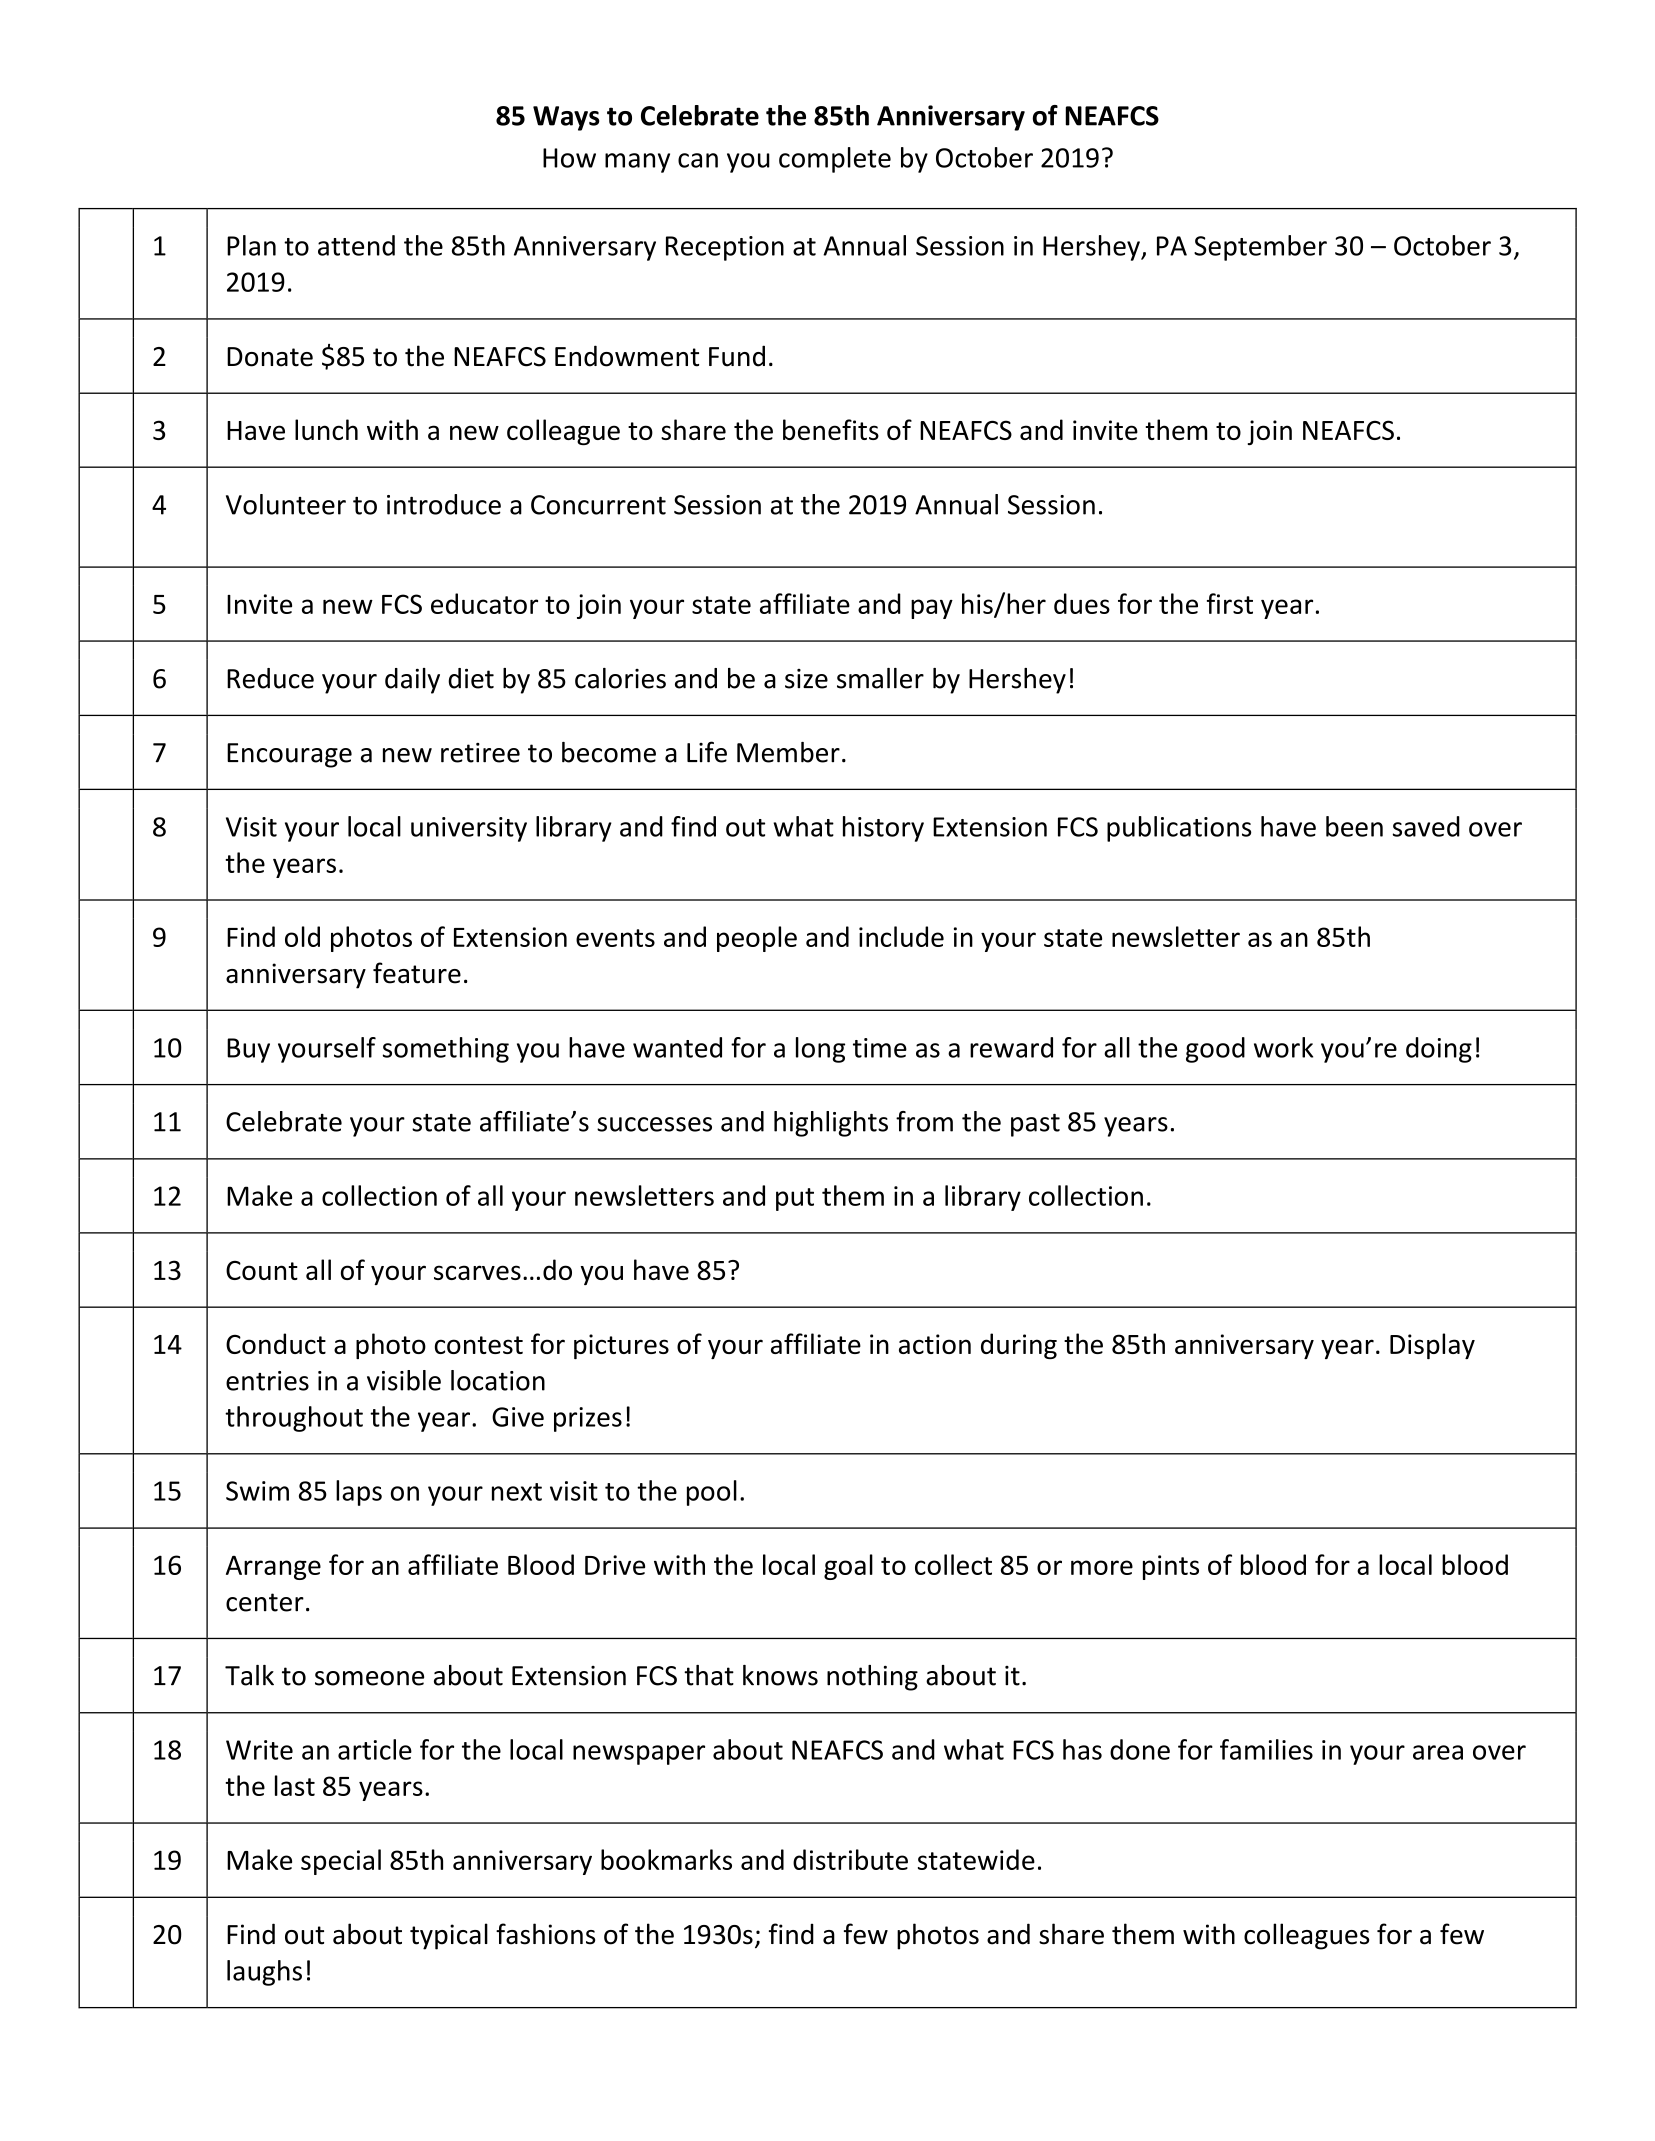 The image size is (1655, 2141). I want to click on work, so click(1283, 1047).
